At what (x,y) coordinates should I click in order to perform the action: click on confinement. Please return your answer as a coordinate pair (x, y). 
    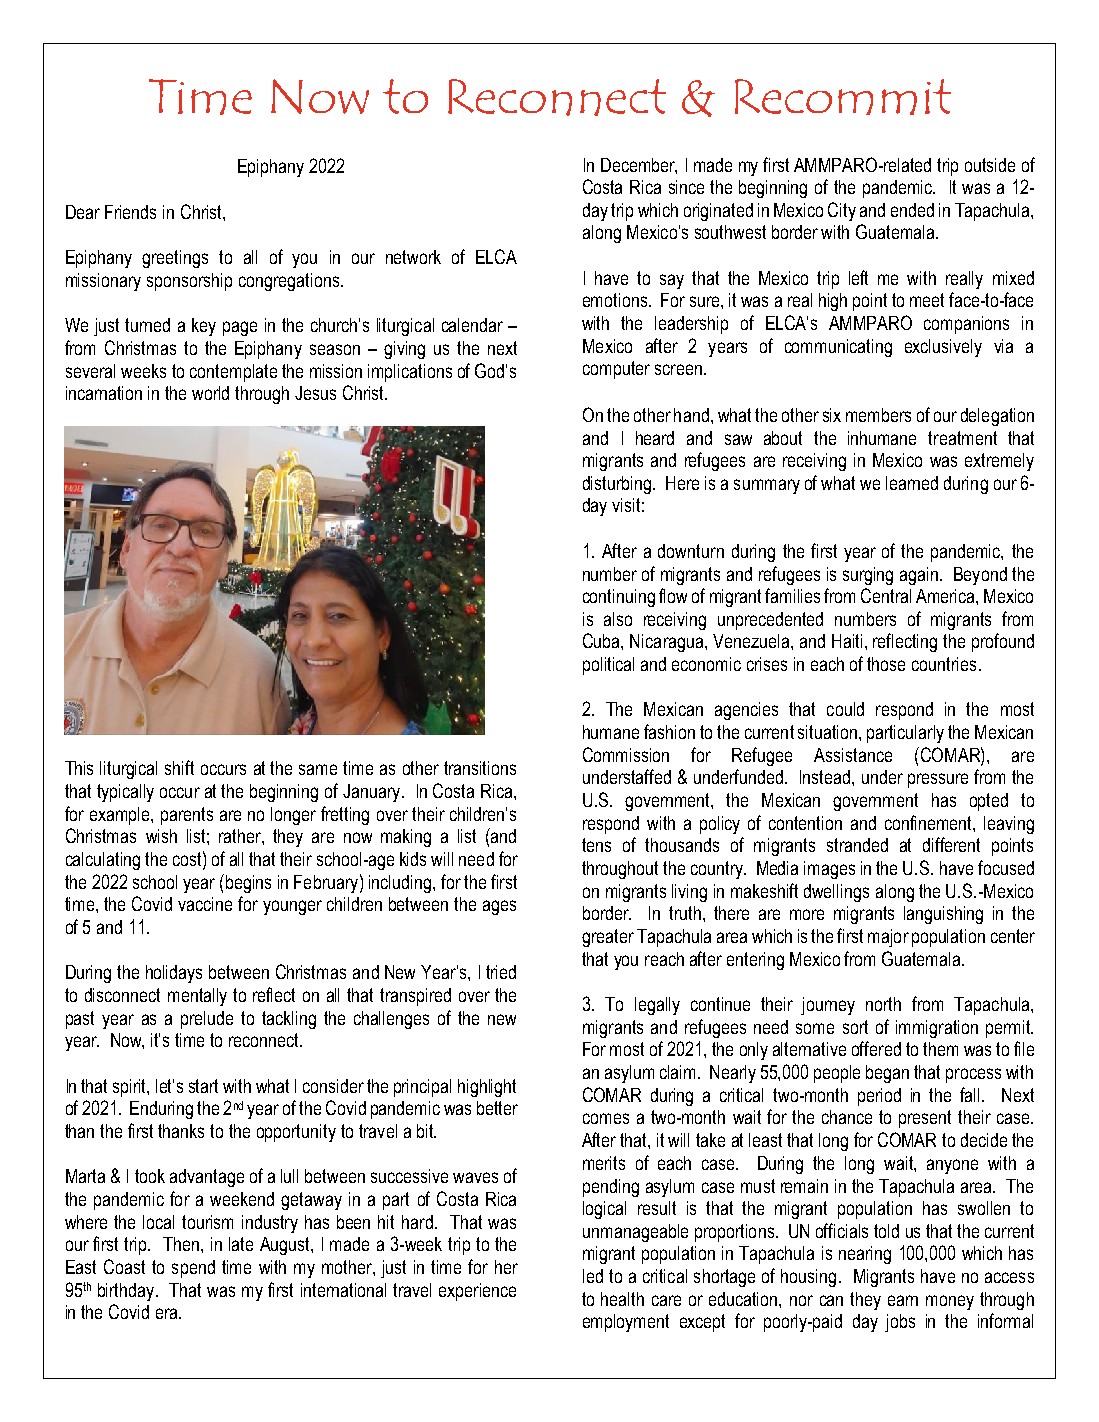
    Looking at the image, I should click on (929, 822).
